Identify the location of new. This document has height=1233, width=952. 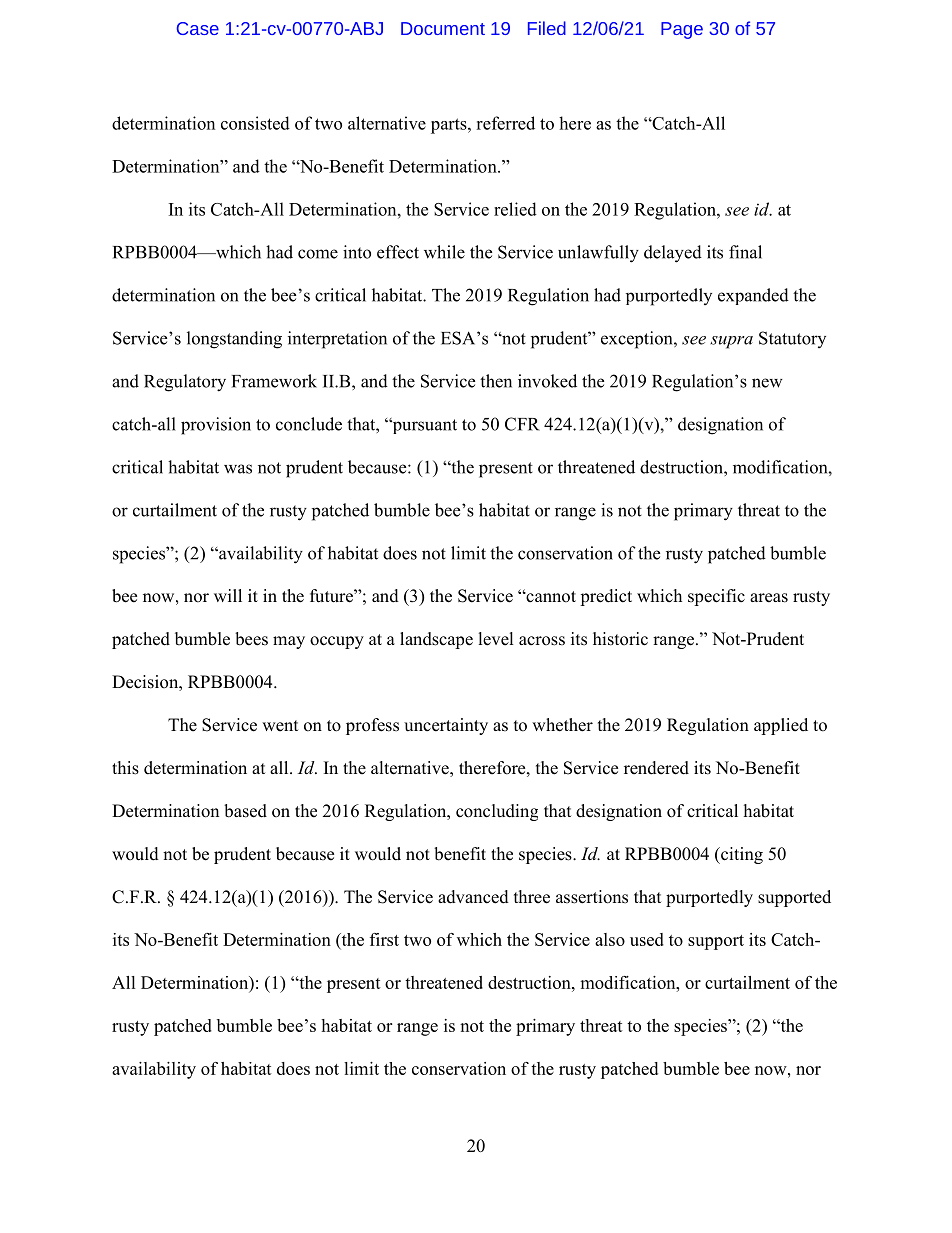
(767, 383).
